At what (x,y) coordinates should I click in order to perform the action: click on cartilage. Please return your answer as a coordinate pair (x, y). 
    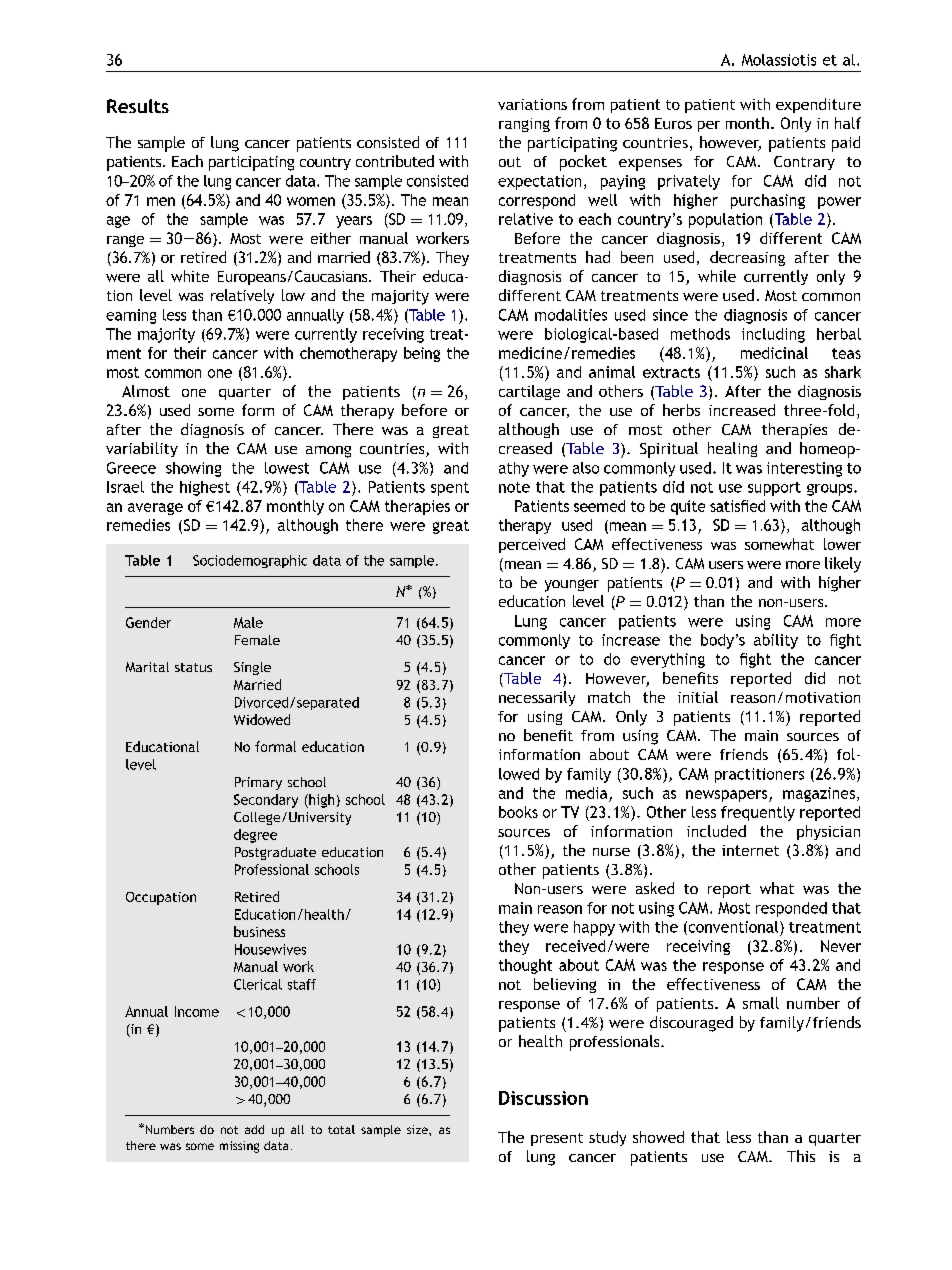
    Looking at the image, I should click on (529, 392).
